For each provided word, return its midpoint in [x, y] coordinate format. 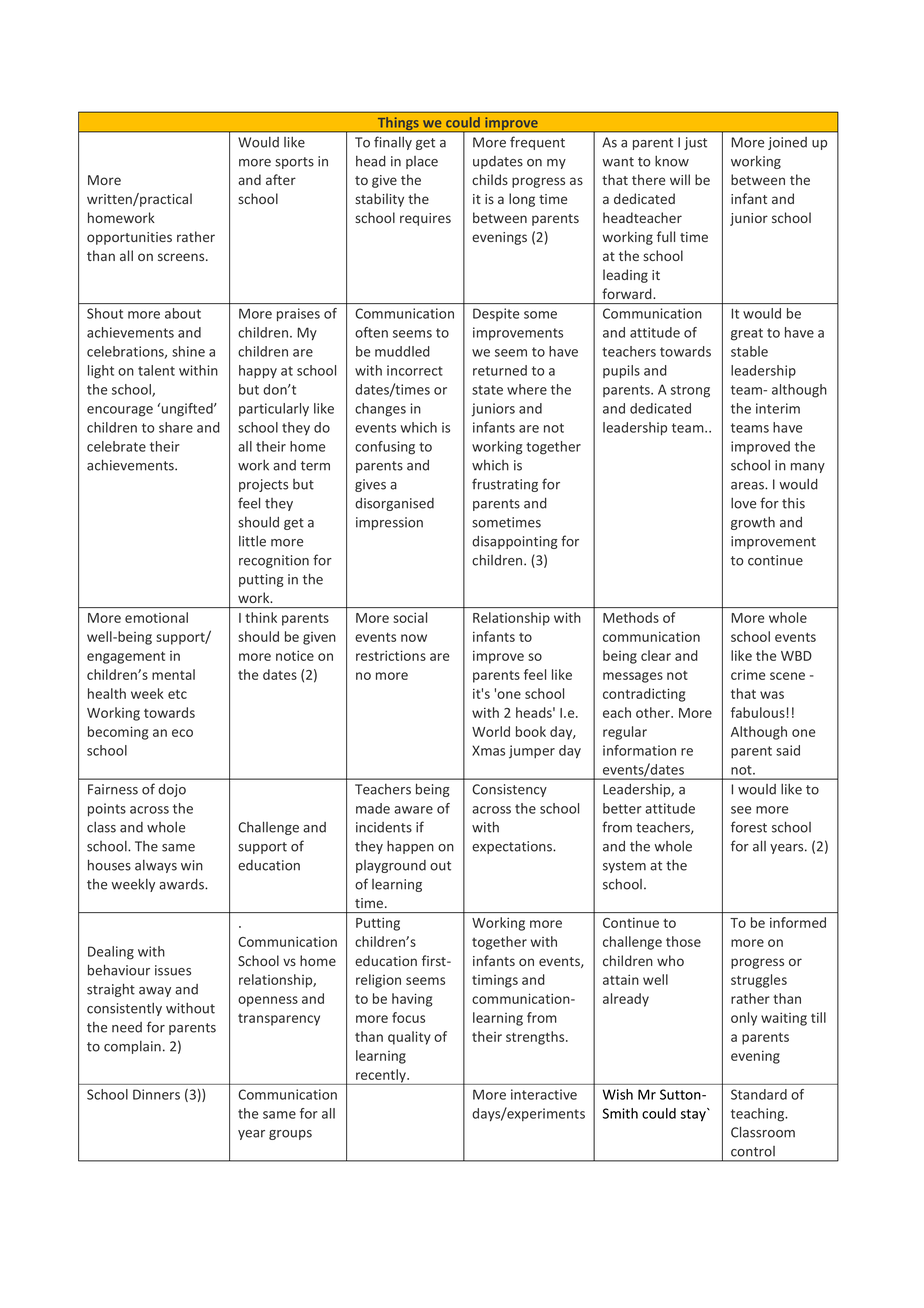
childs [490, 179]
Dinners [156, 1094]
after [281, 179]
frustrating [505, 485]
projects [263, 485]
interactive [544, 1094]
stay [694, 1115]
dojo [172, 790]
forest [749, 827]
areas [748, 486]
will [680, 179]
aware [413, 810]
